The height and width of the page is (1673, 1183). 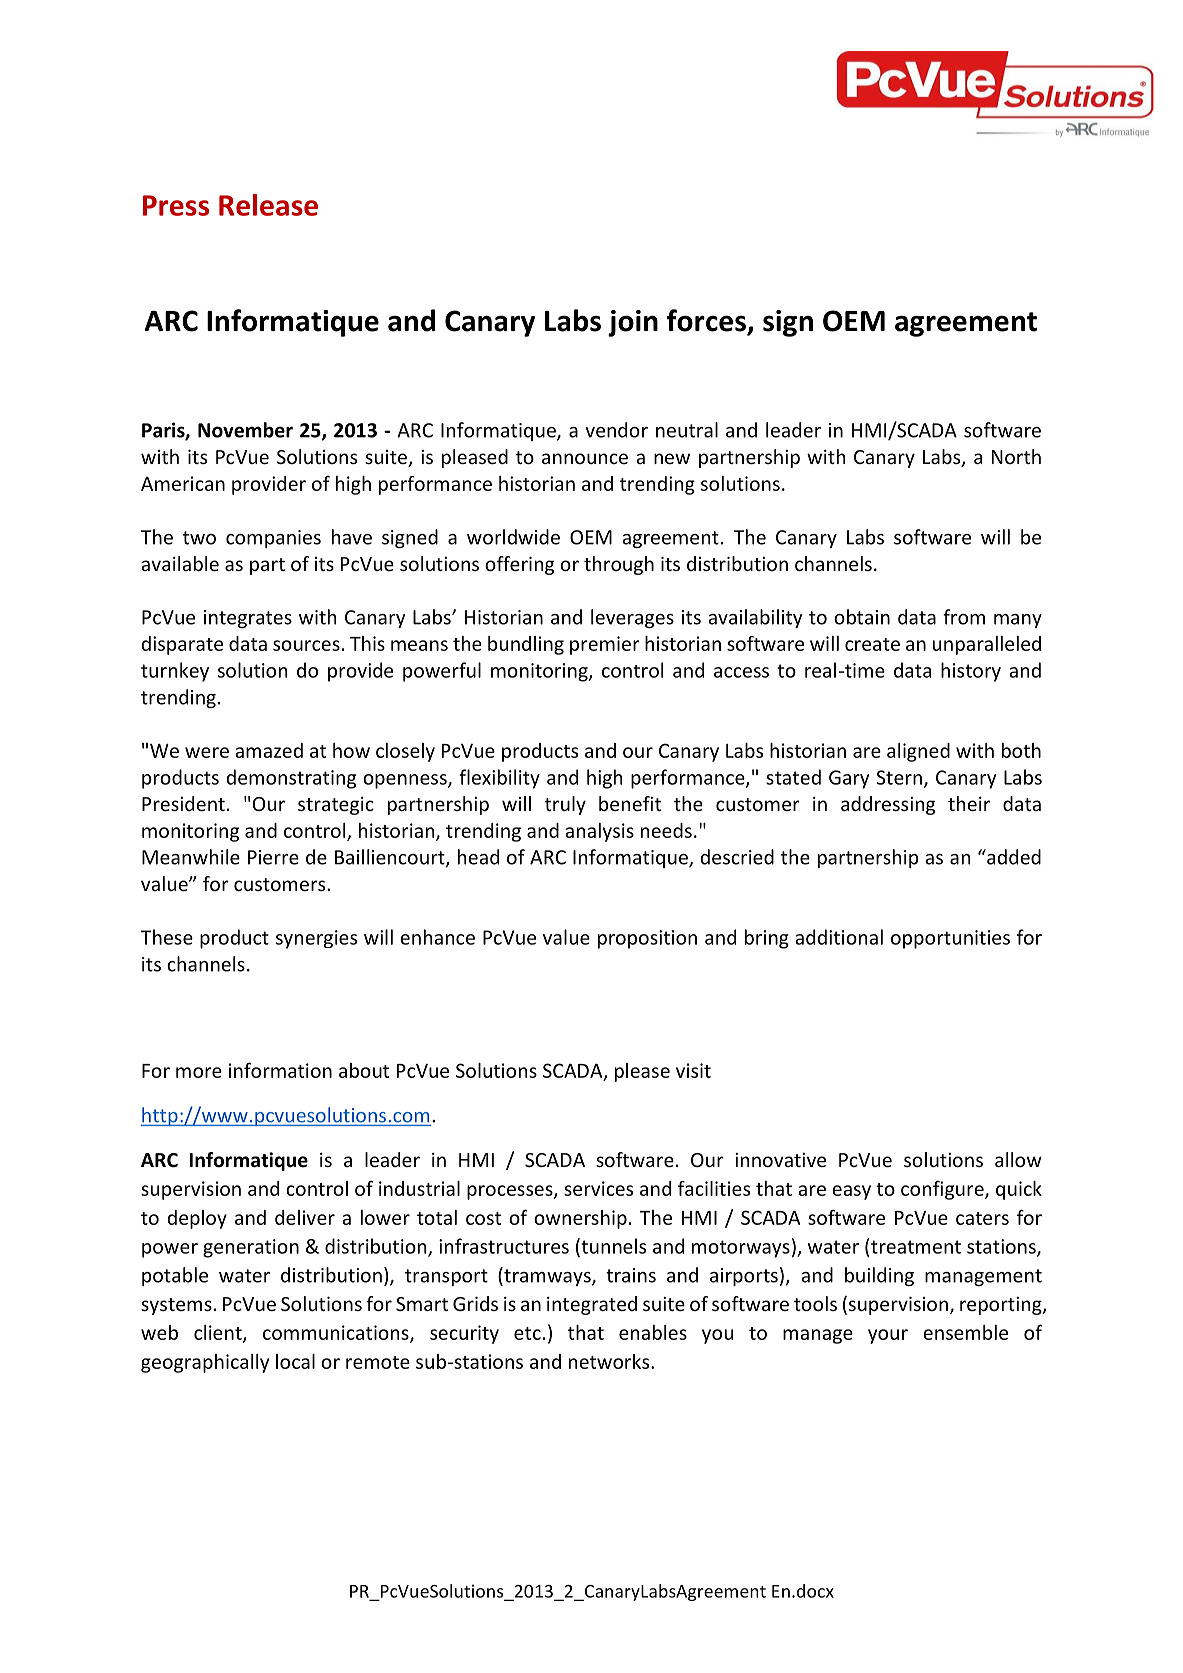 I want to click on client, so click(x=219, y=1333).
